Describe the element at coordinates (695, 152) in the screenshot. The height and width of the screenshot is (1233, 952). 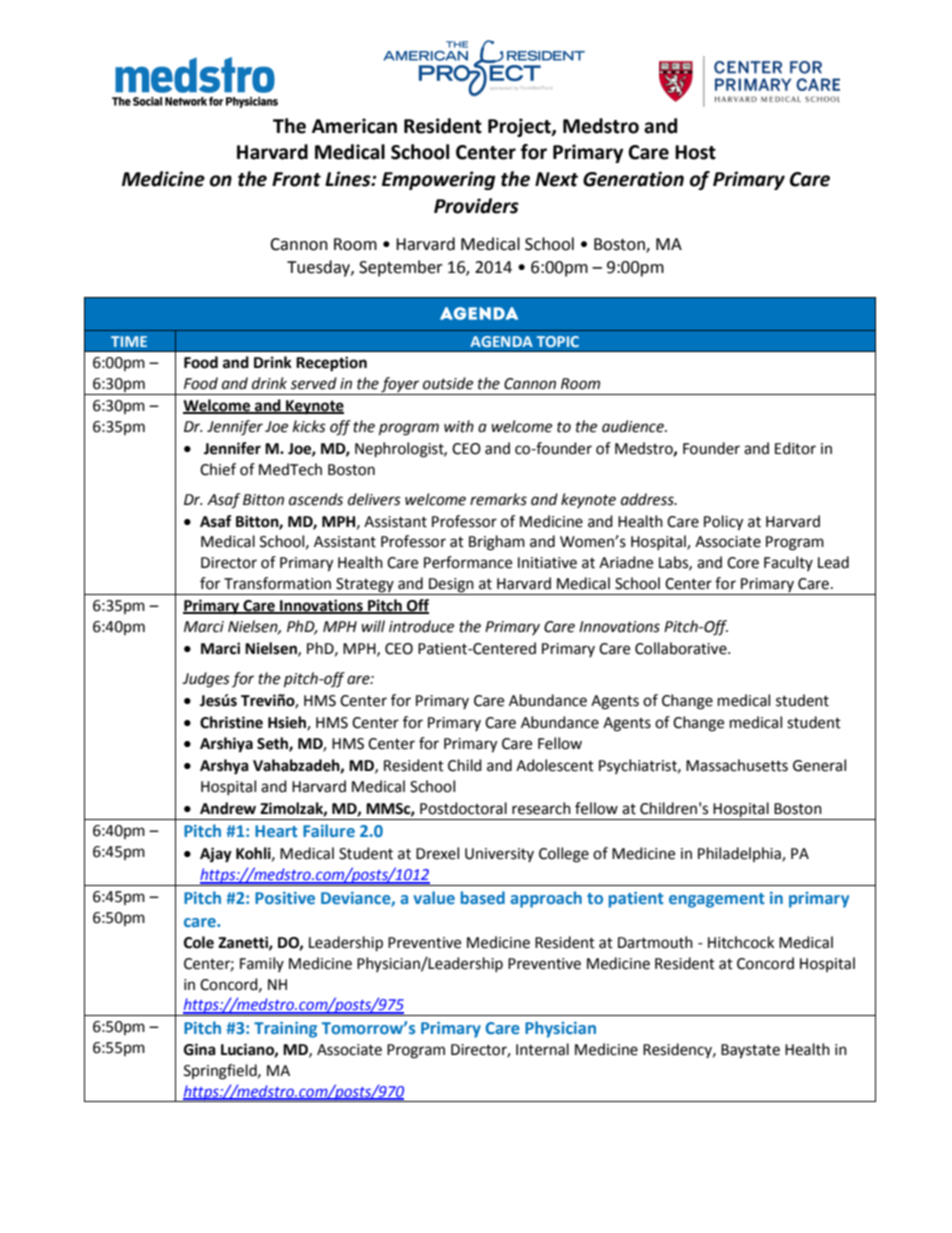
I see `Host` at that location.
